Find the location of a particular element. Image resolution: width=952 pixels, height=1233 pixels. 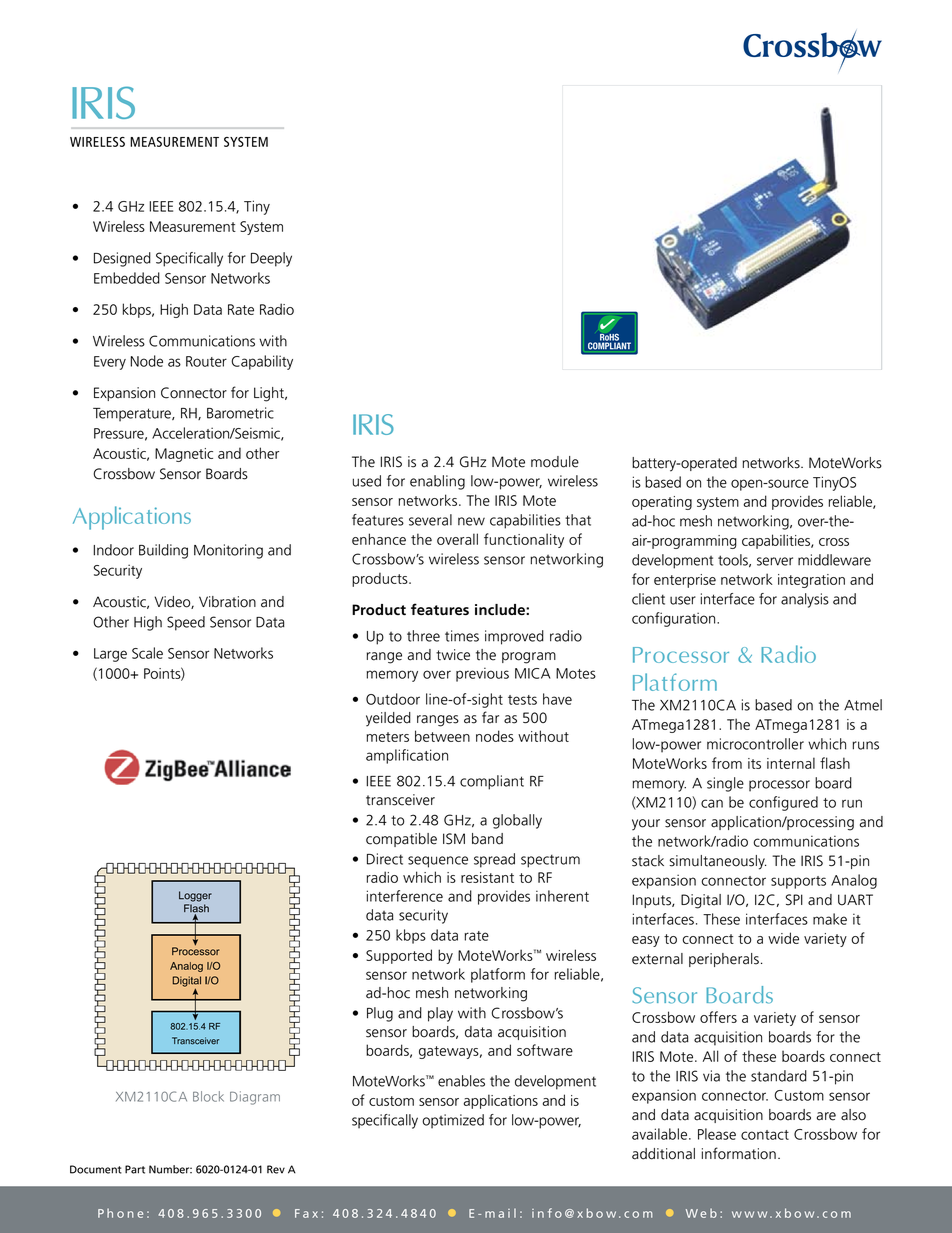

new is located at coordinates (471, 521).
